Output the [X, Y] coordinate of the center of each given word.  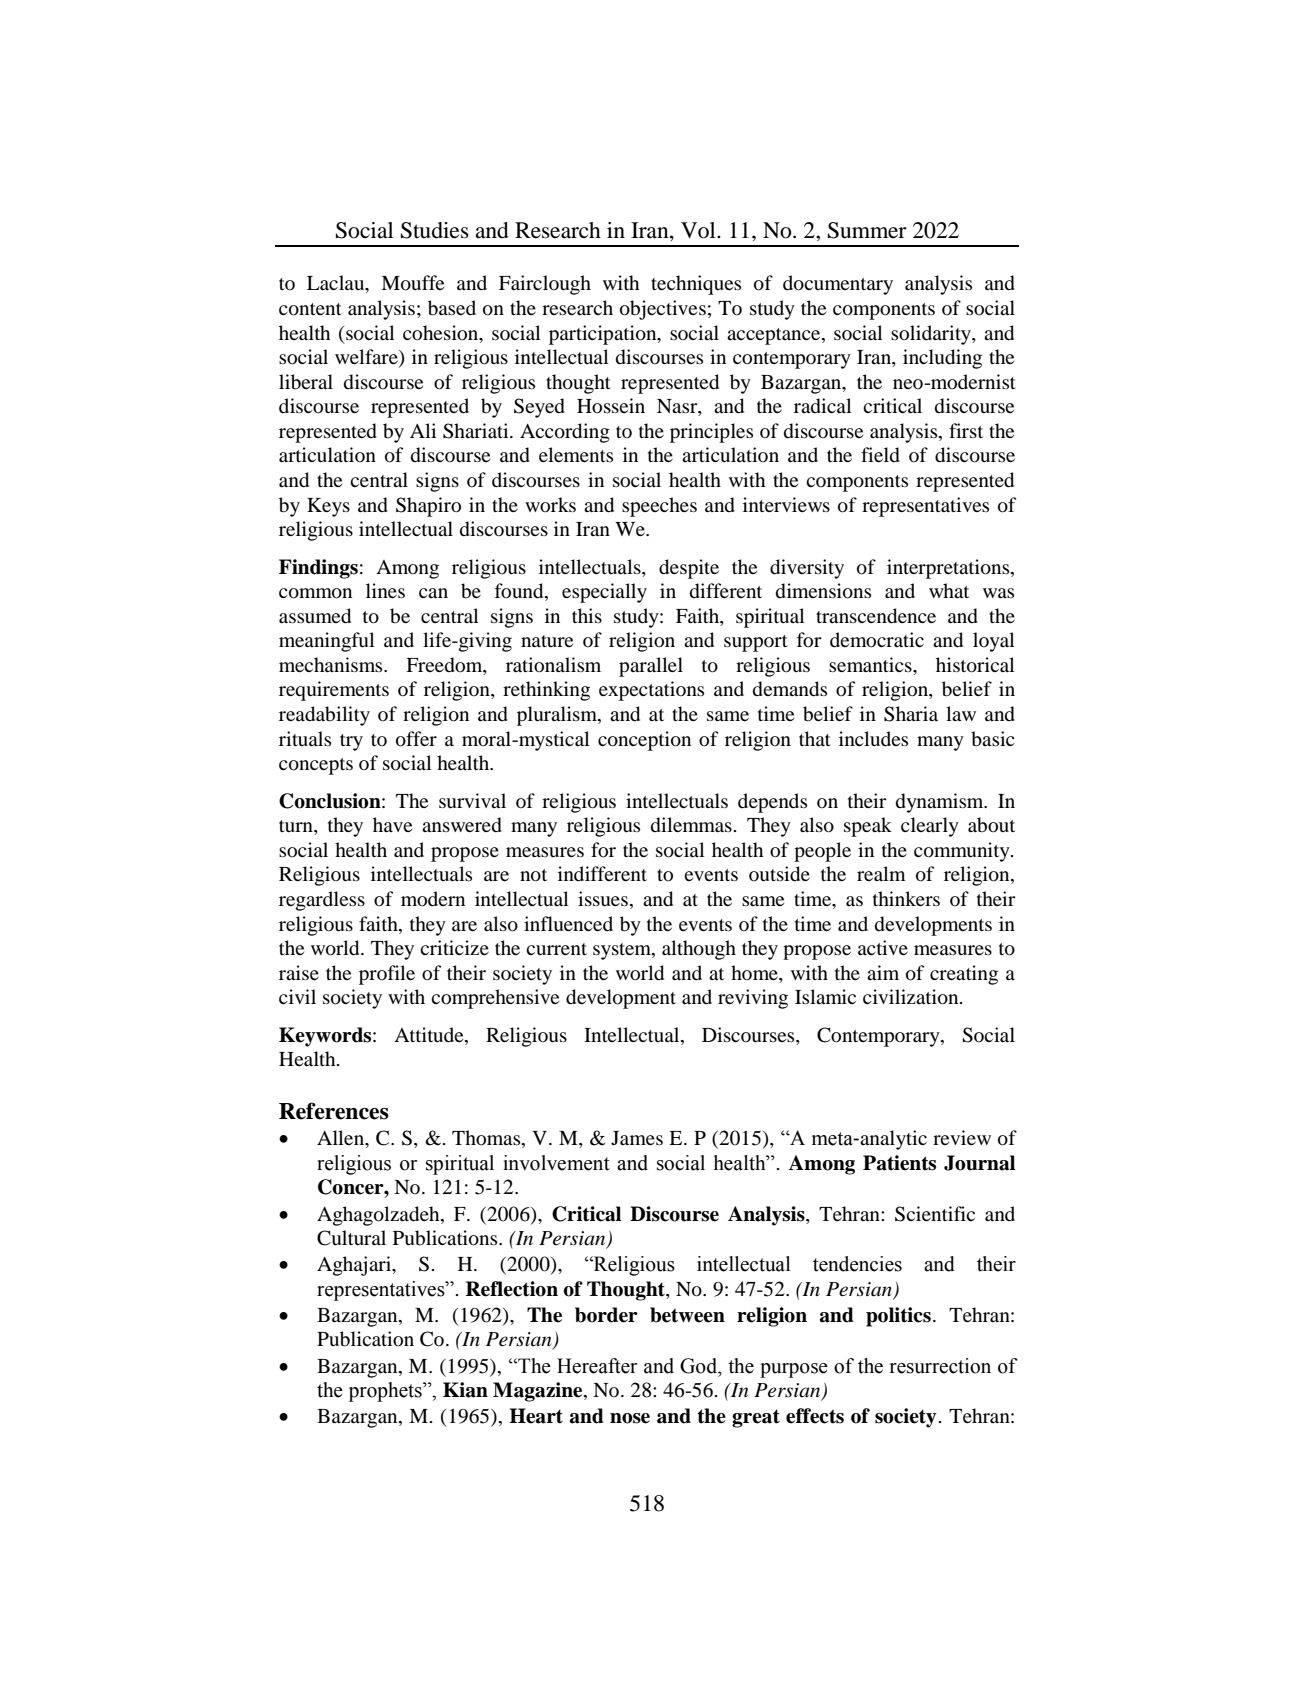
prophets [386, 1392]
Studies [435, 230]
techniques [696, 285]
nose [630, 1418]
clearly [930, 827]
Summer [867, 230]
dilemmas [691, 825]
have [392, 824]
